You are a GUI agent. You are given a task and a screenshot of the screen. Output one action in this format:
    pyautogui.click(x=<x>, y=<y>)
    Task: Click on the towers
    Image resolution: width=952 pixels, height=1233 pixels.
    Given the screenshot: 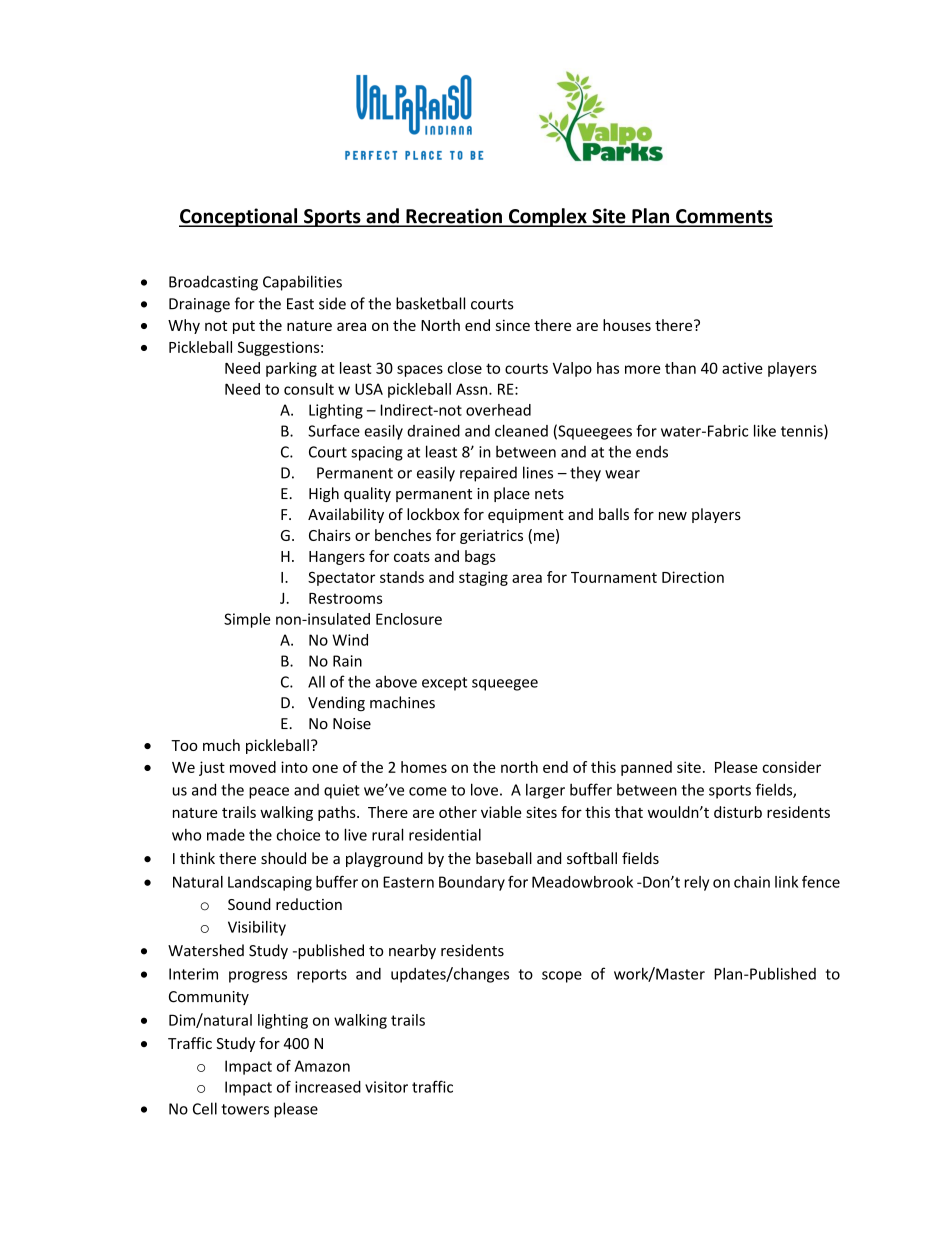 What is the action you would take?
    pyautogui.click(x=245, y=1109)
